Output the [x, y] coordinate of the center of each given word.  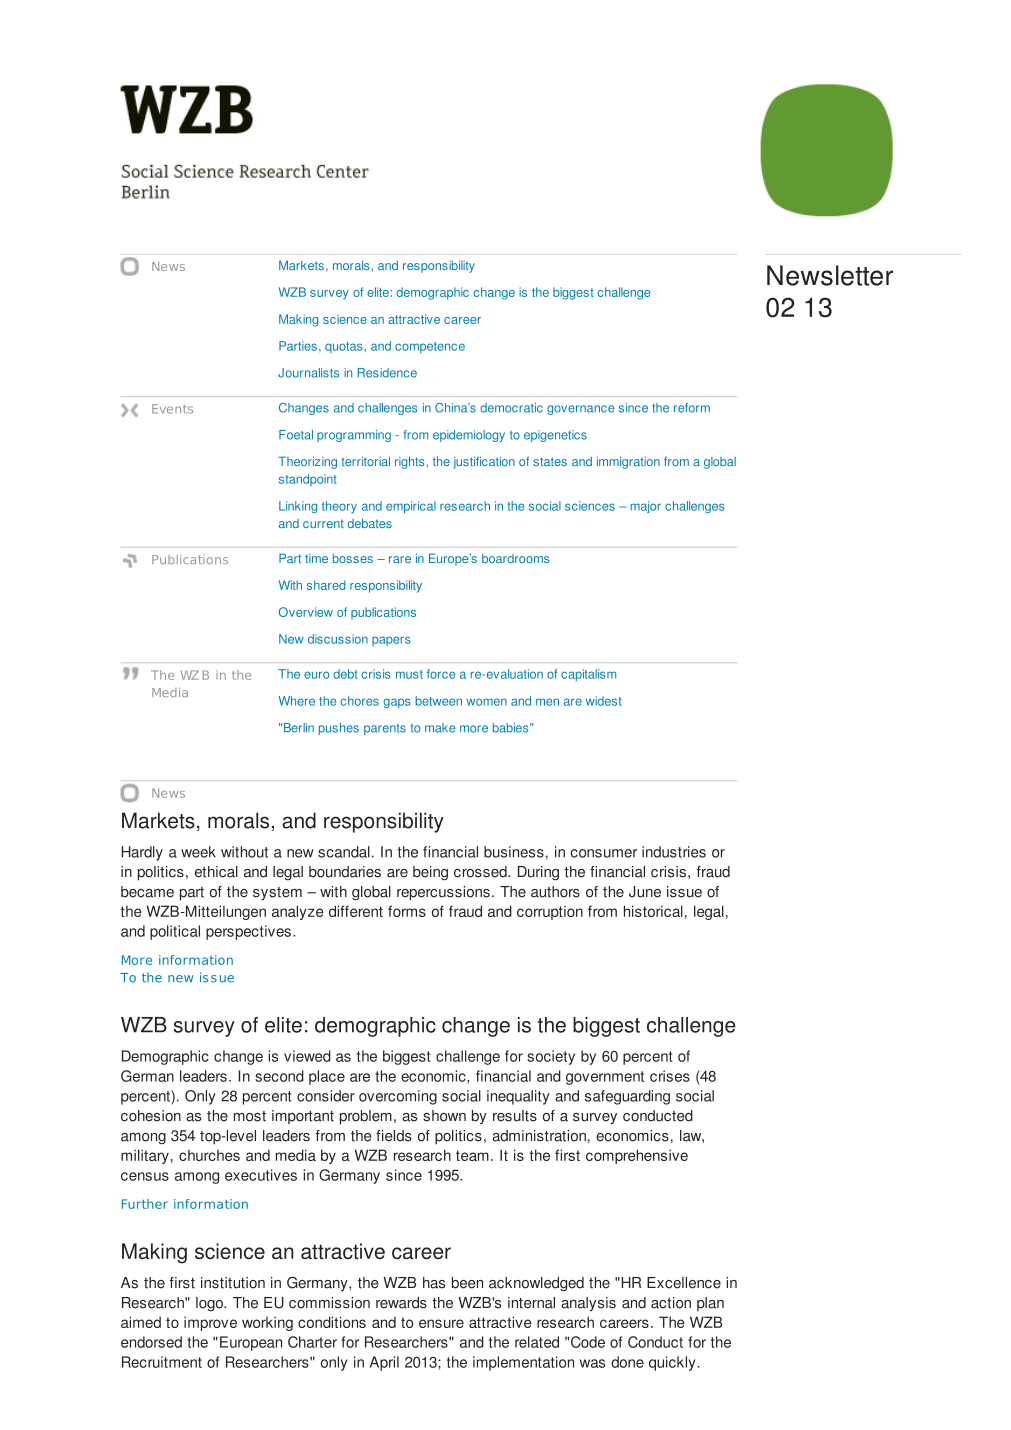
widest [604, 701]
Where [297, 701]
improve [210, 1323]
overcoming [398, 1097]
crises [670, 1076]
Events [172, 409]
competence [430, 347]
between [439, 701]
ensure [441, 1323]
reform [692, 408]
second [279, 1076]
